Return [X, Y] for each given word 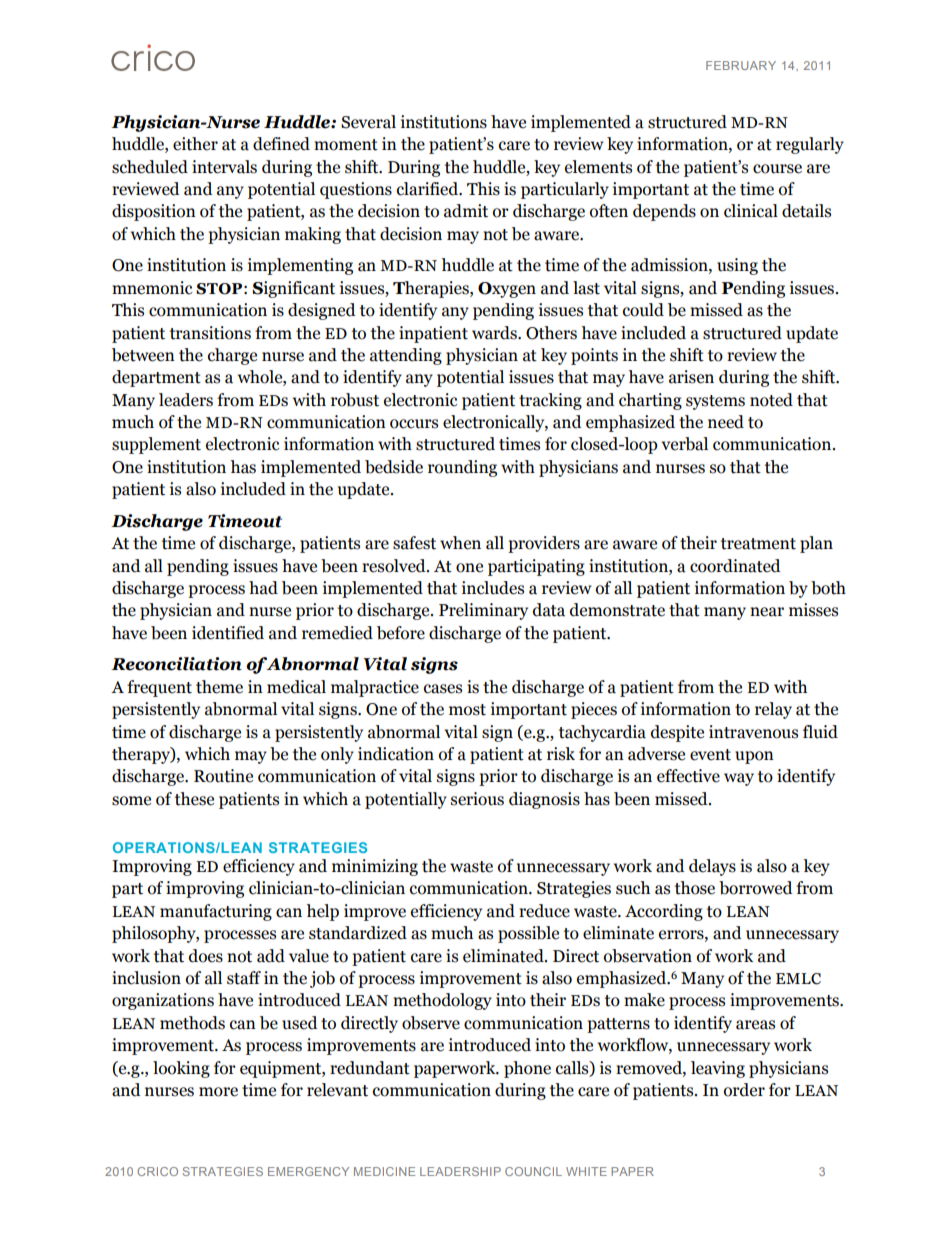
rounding [462, 468]
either [195, 144]
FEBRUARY [741, 65]
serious [477, 799]
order [744, 1090]
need [726, 422]
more [218, 1092]
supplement [156, 445]
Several [368, 122]
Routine [223, 776]
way [739, 779]
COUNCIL [533, 1171]
